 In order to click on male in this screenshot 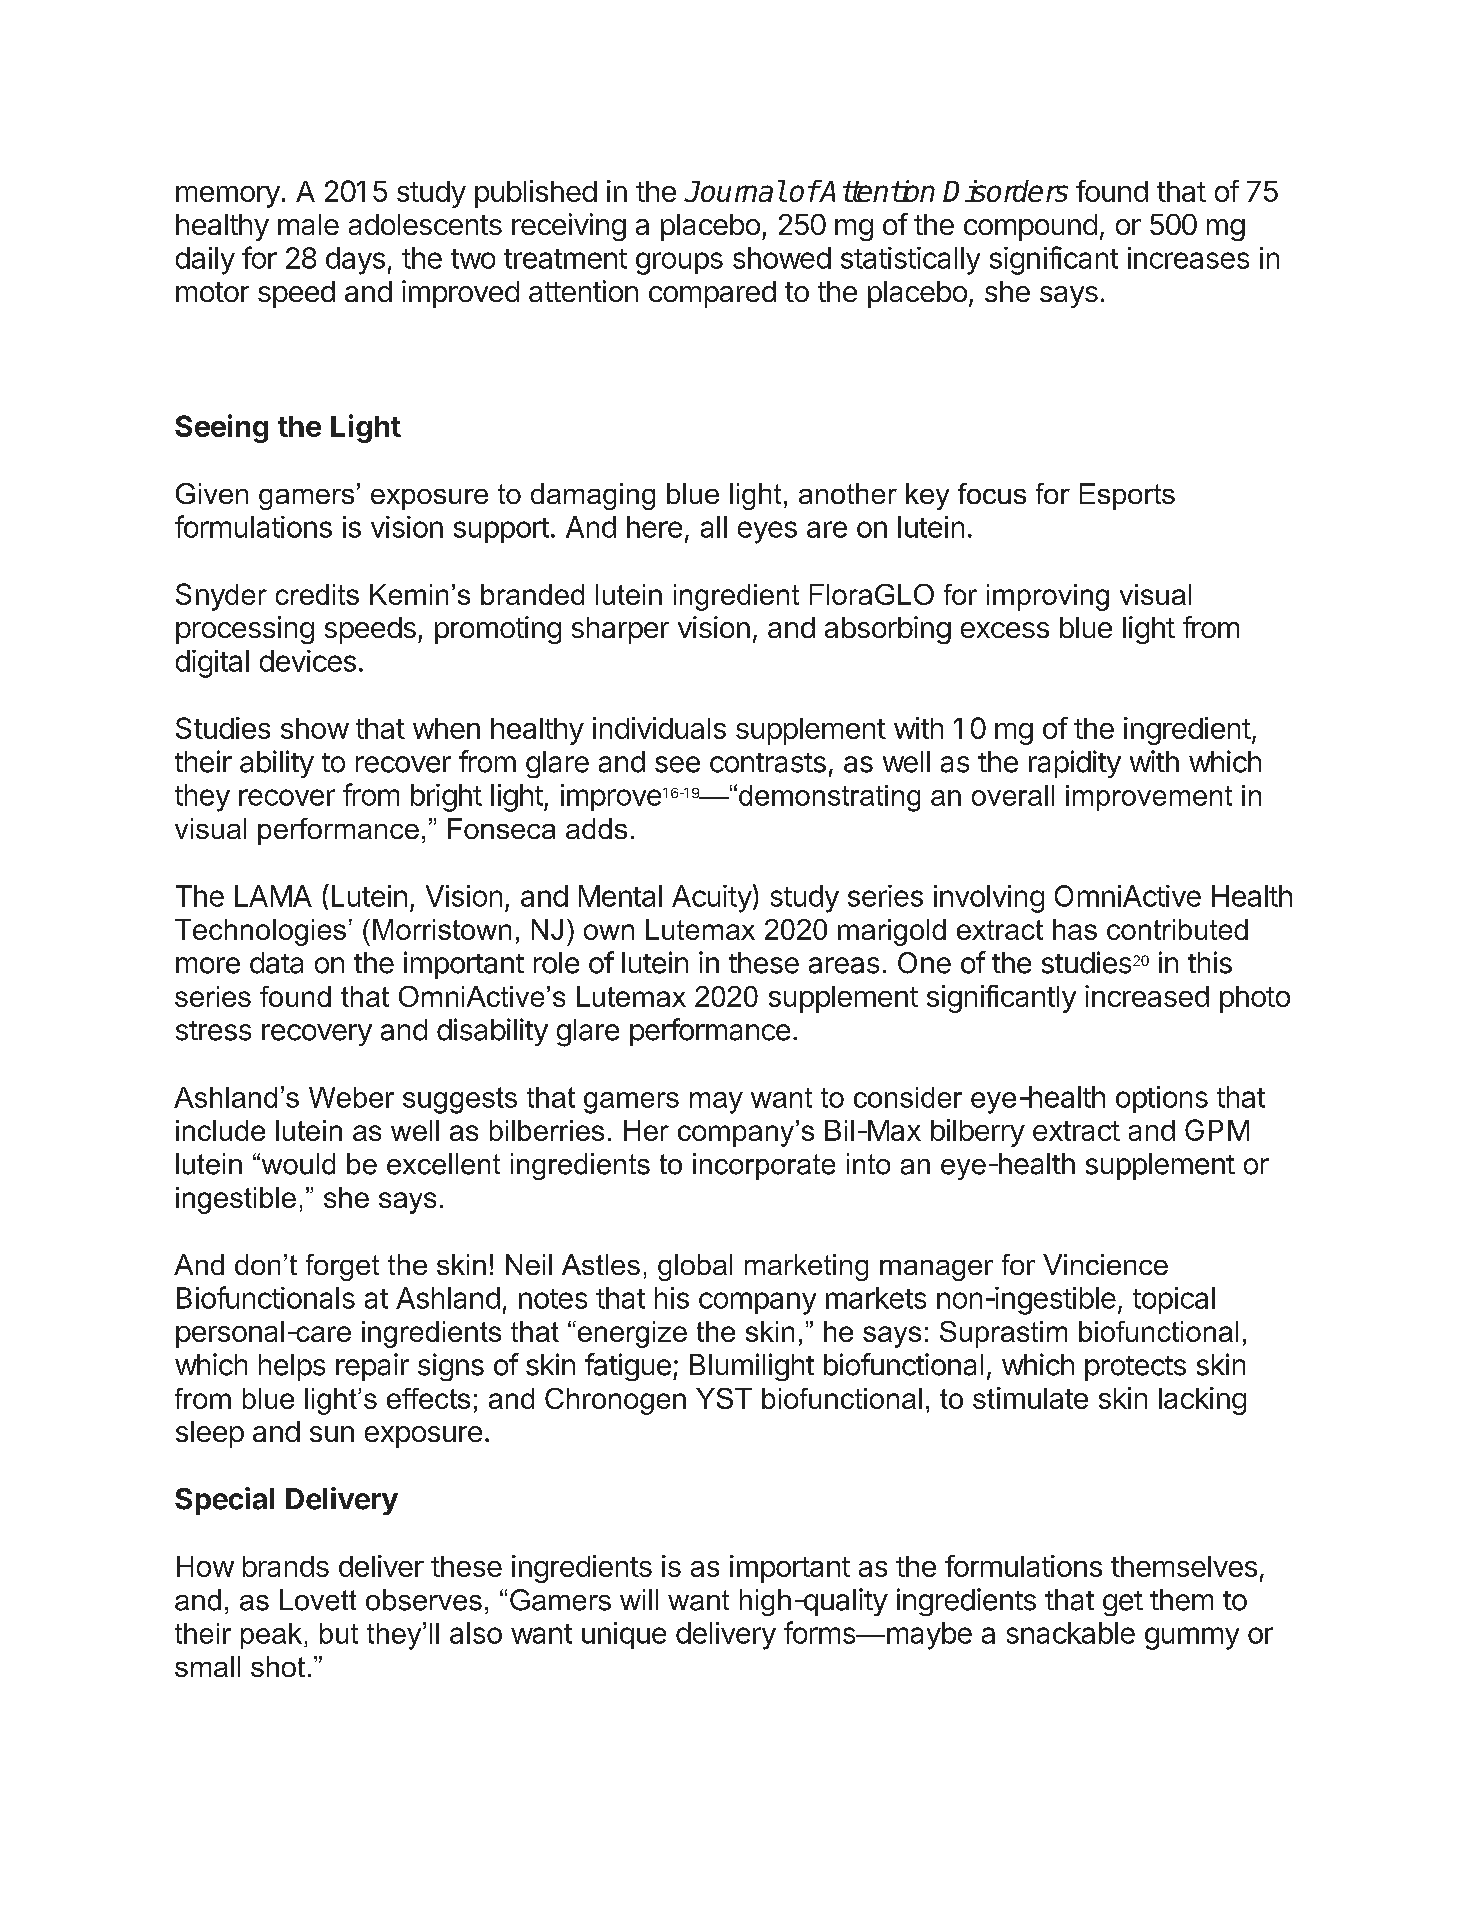, I will do `click(308, 224)`.
